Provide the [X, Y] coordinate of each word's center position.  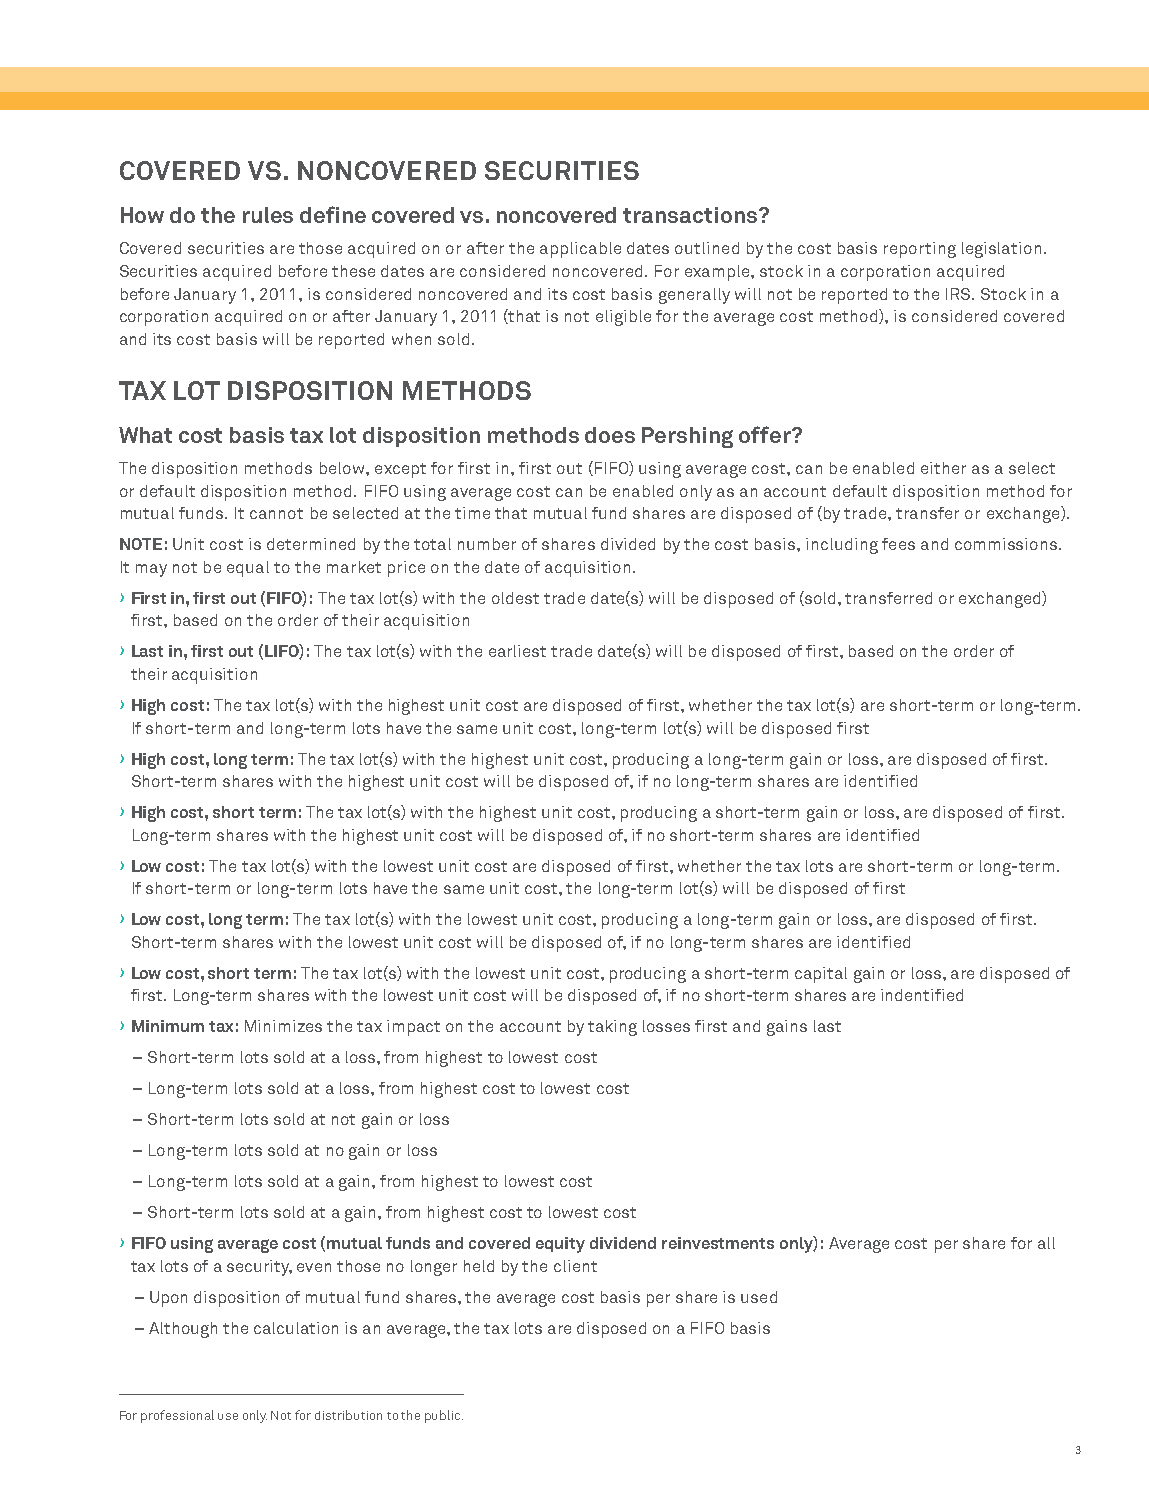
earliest [517, 651]
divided [628, 544]
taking [612, 1028]
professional [177, 1416]
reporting [920, 250]
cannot [276, 513]
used [759, 1297]
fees [898, 544]
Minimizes [283, 1026]
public [444, 1416]
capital [821, 975]
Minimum [168, 1026]
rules [268, 215]
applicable [580, 250]
